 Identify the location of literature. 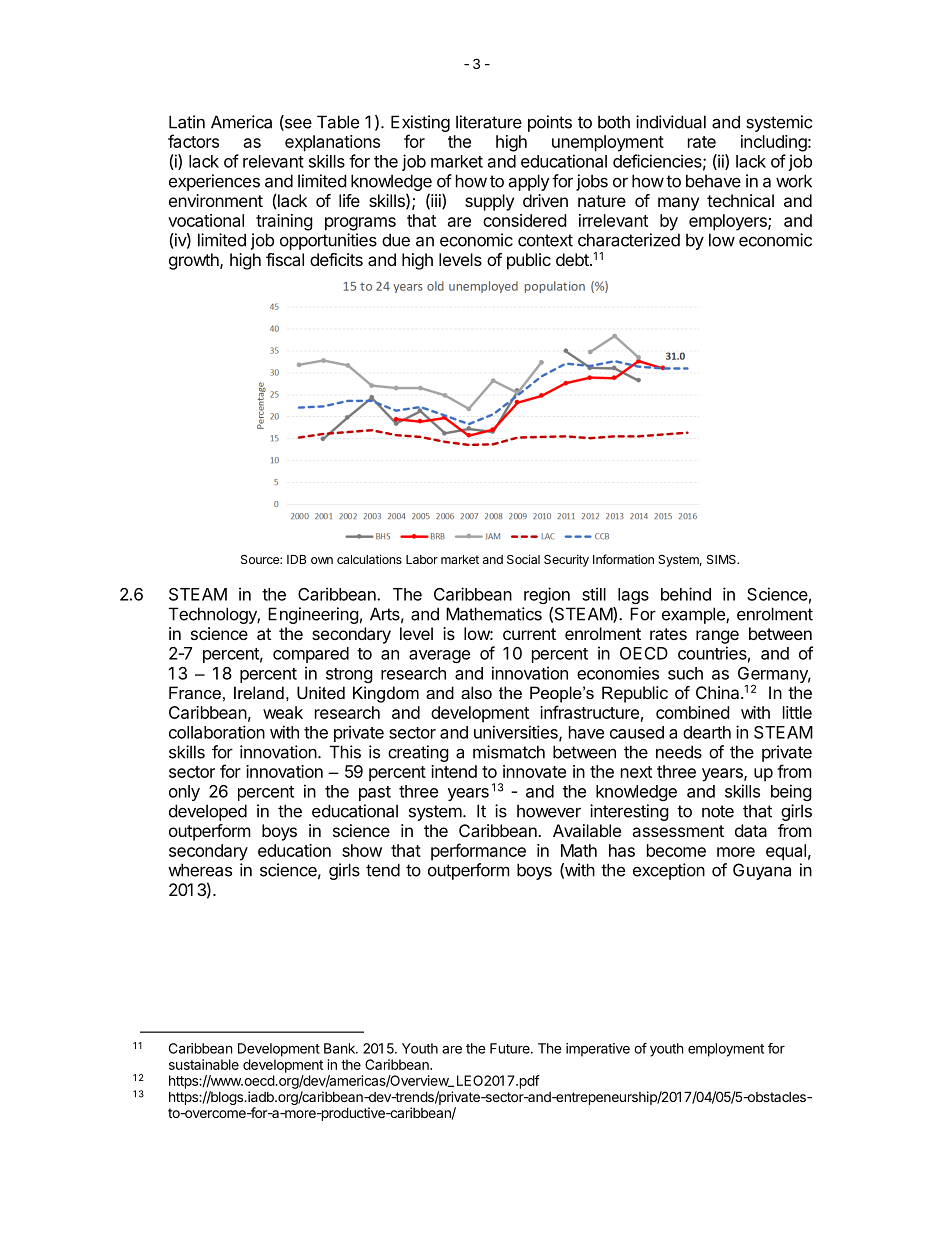
(489, 122).
